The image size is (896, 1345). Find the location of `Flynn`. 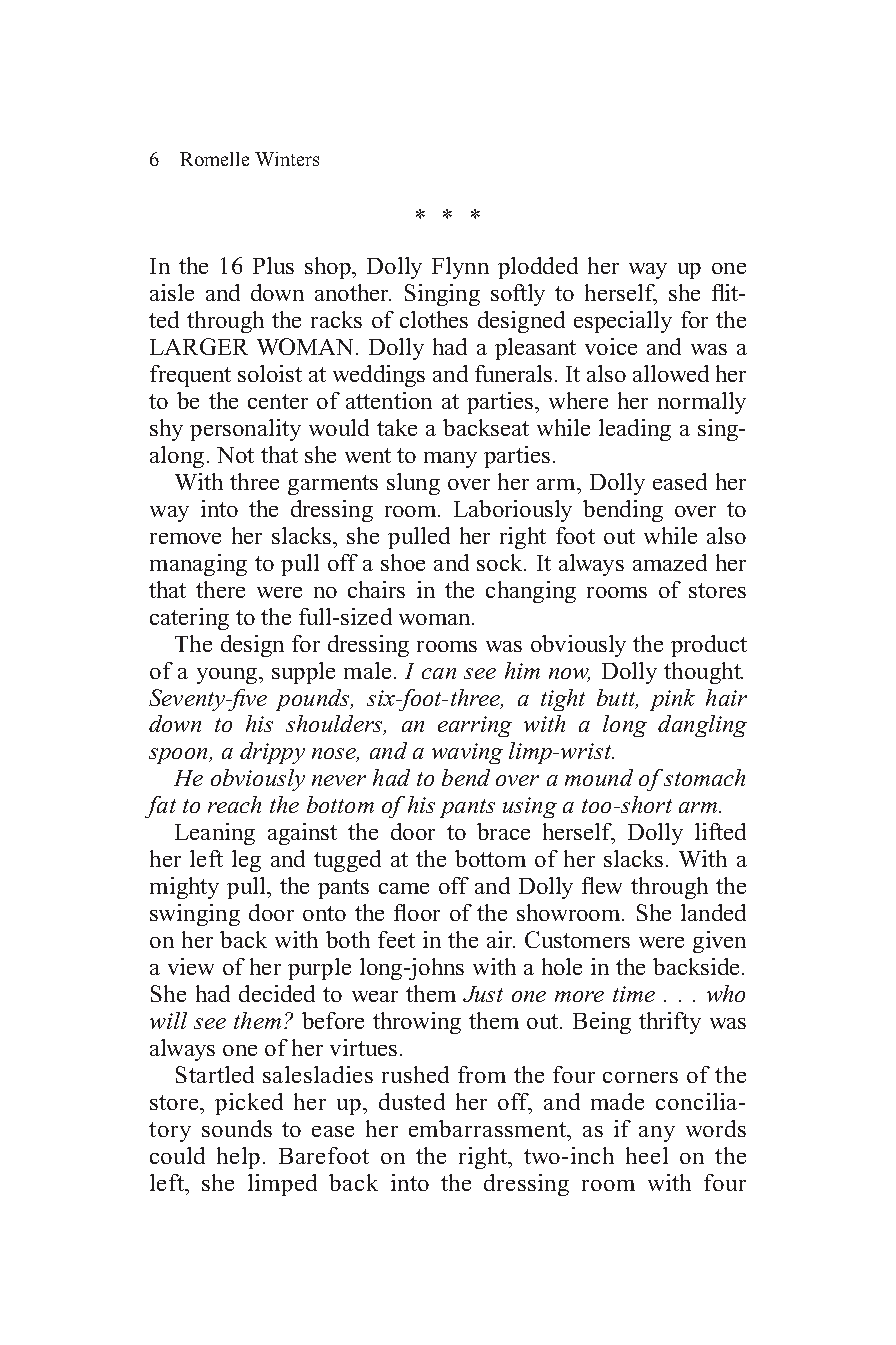

Flynn is located at coordinates (460, 268).
